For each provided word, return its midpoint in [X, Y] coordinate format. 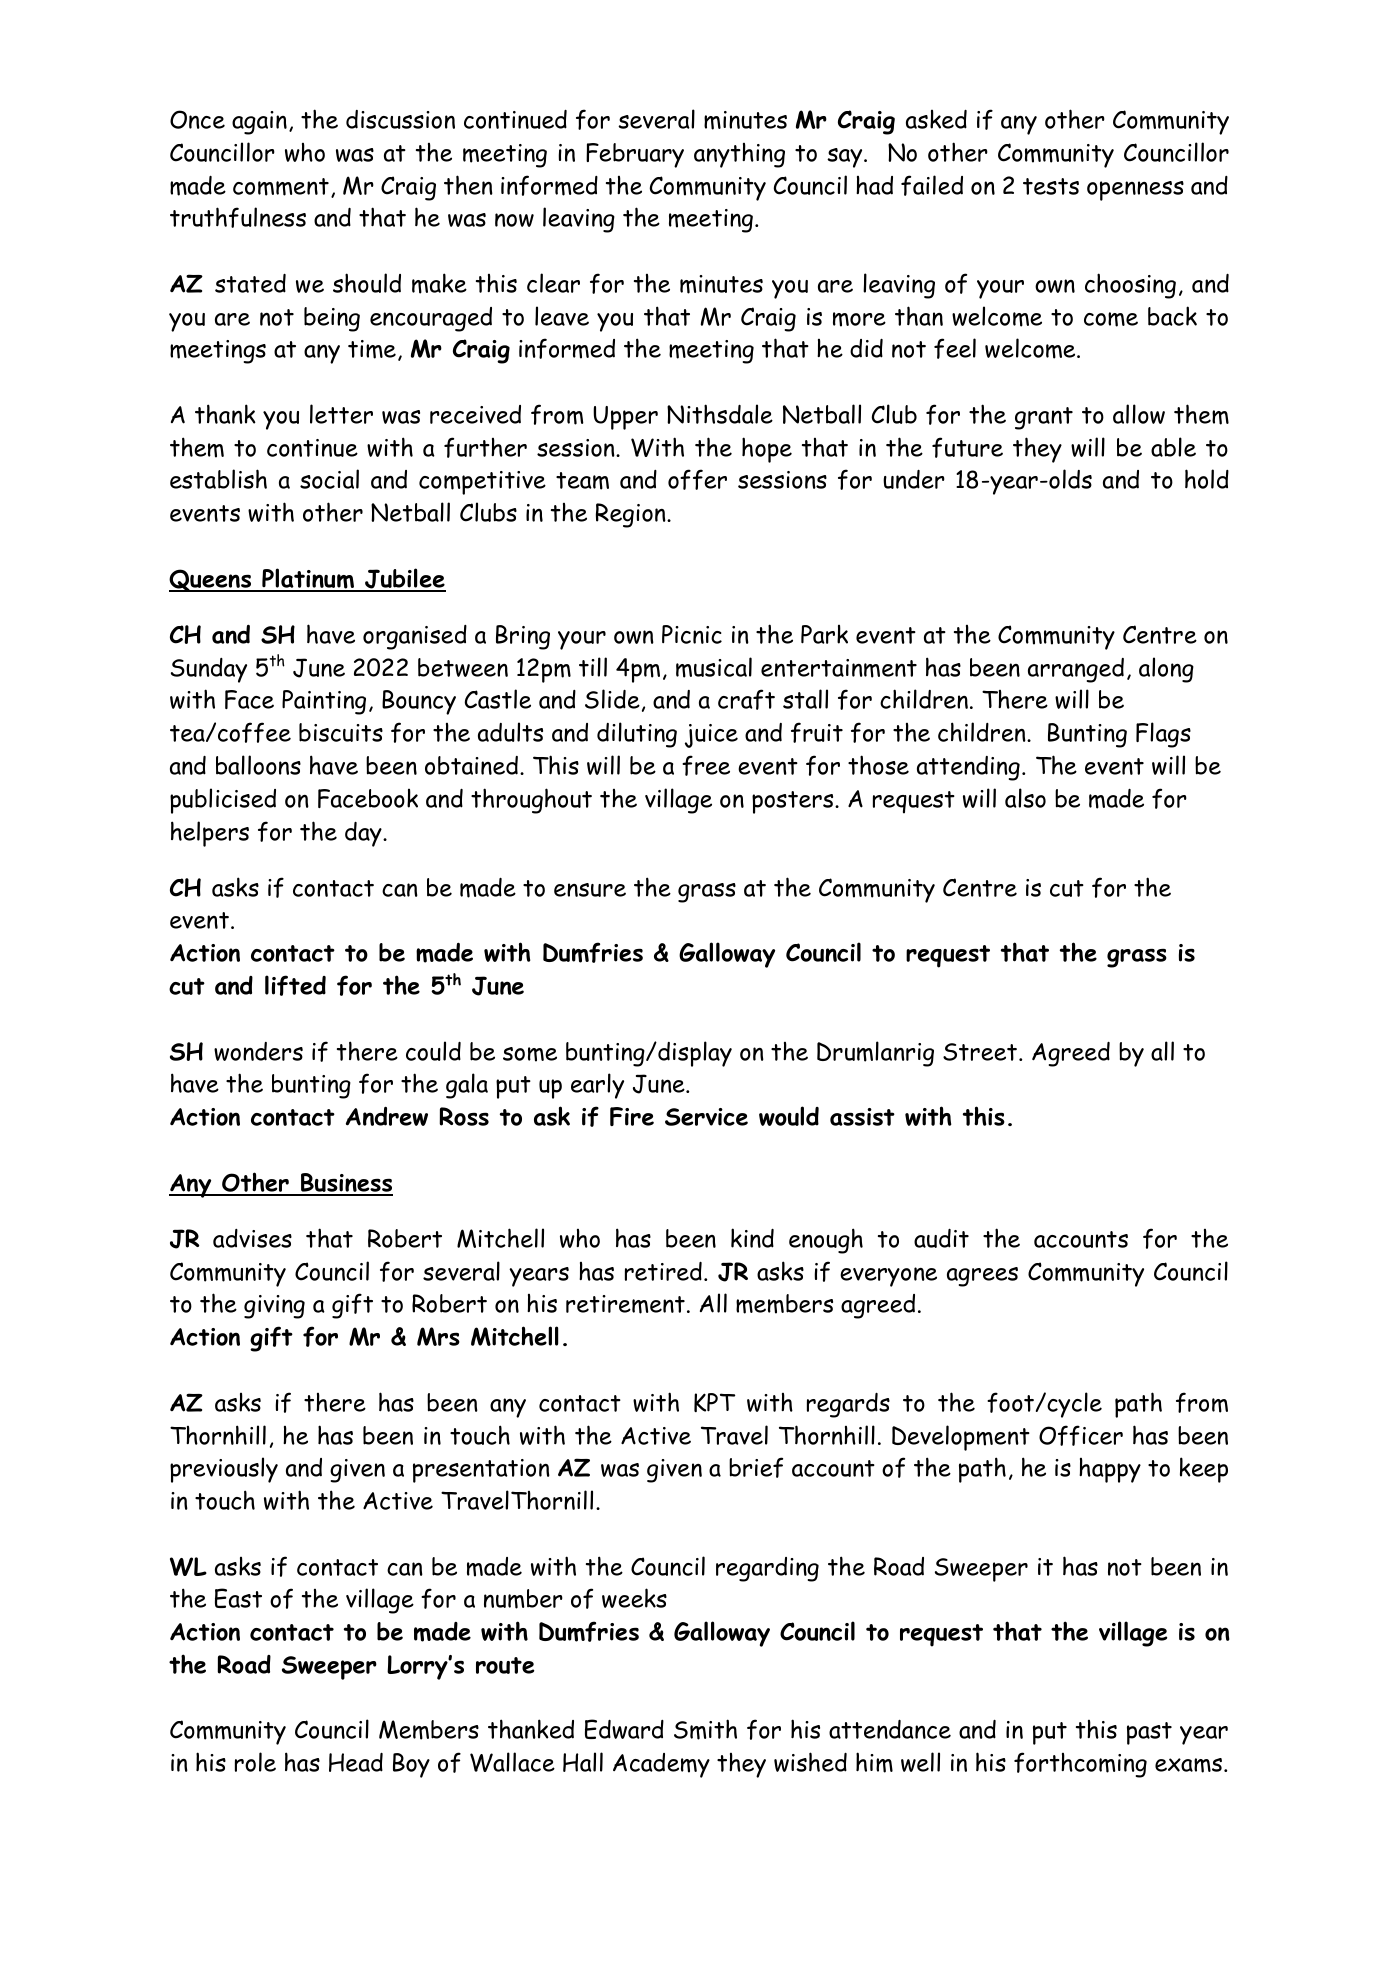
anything [739, 155]
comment [281, 187]
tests [1051, 186]
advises [252, 1238]
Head [356, 1762]
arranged [1076, 670]
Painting [324, 702]
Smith [705, 1729]
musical [714, 667]
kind [752, 1238]
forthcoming [1080, 1765]
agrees [982, 1277]
